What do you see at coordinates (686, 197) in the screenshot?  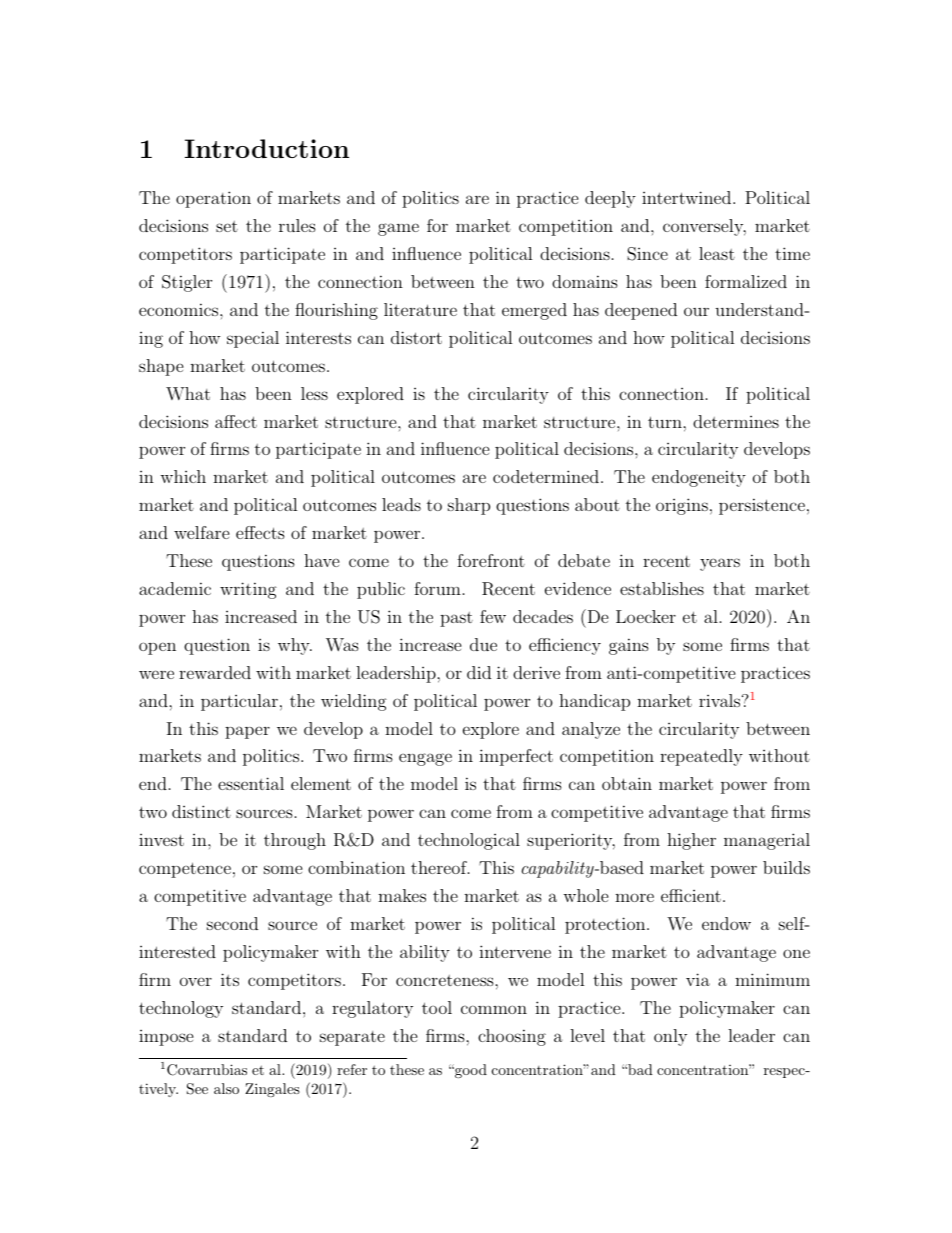 I see `intertwined` at bounding box center [686, 197].
